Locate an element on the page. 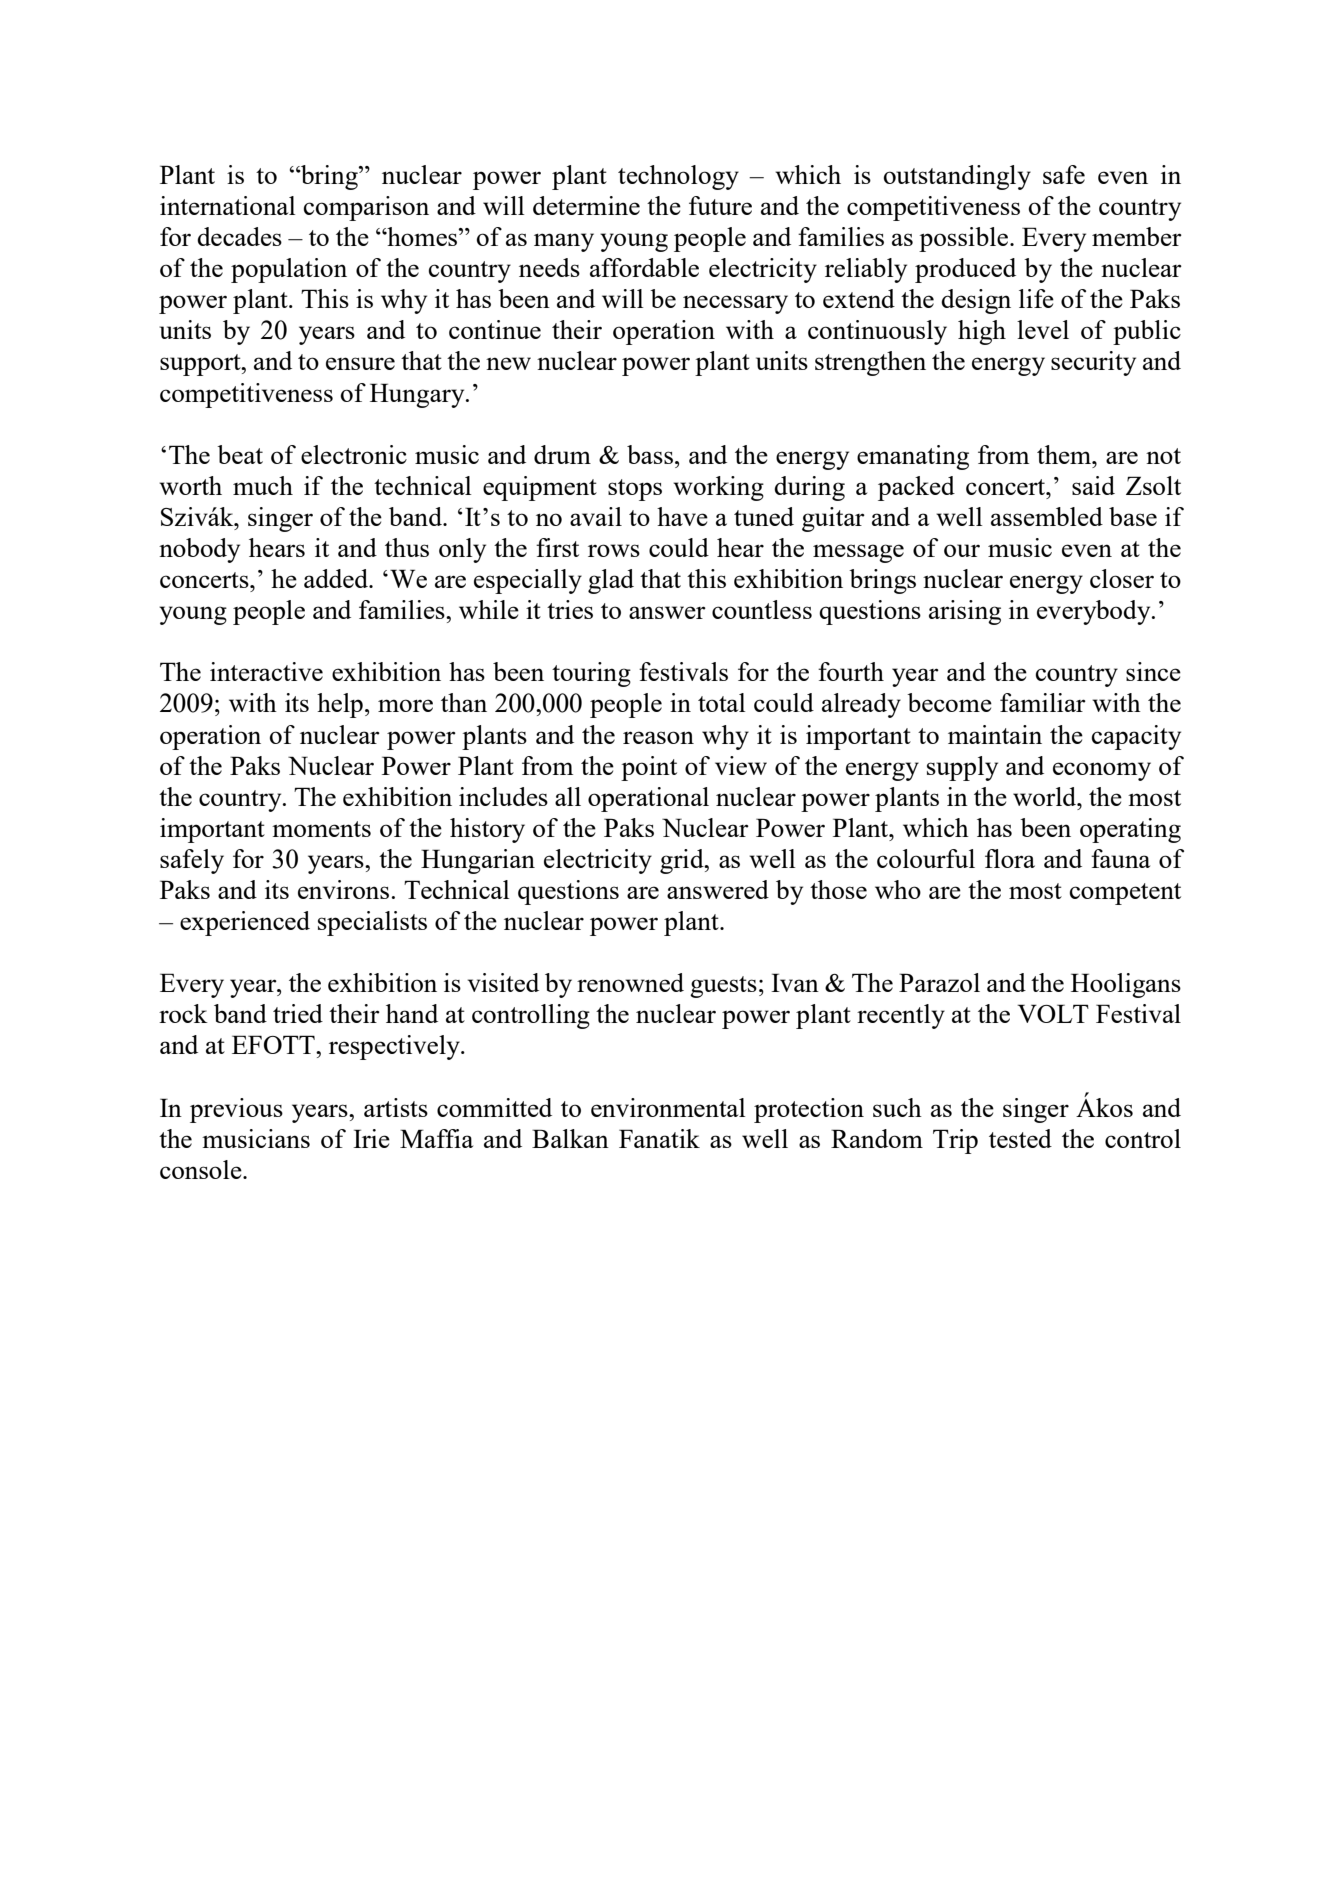 Image resolution: width=1341 pixels, height=1897 pixels. future is located at coordinates (720, 205).
